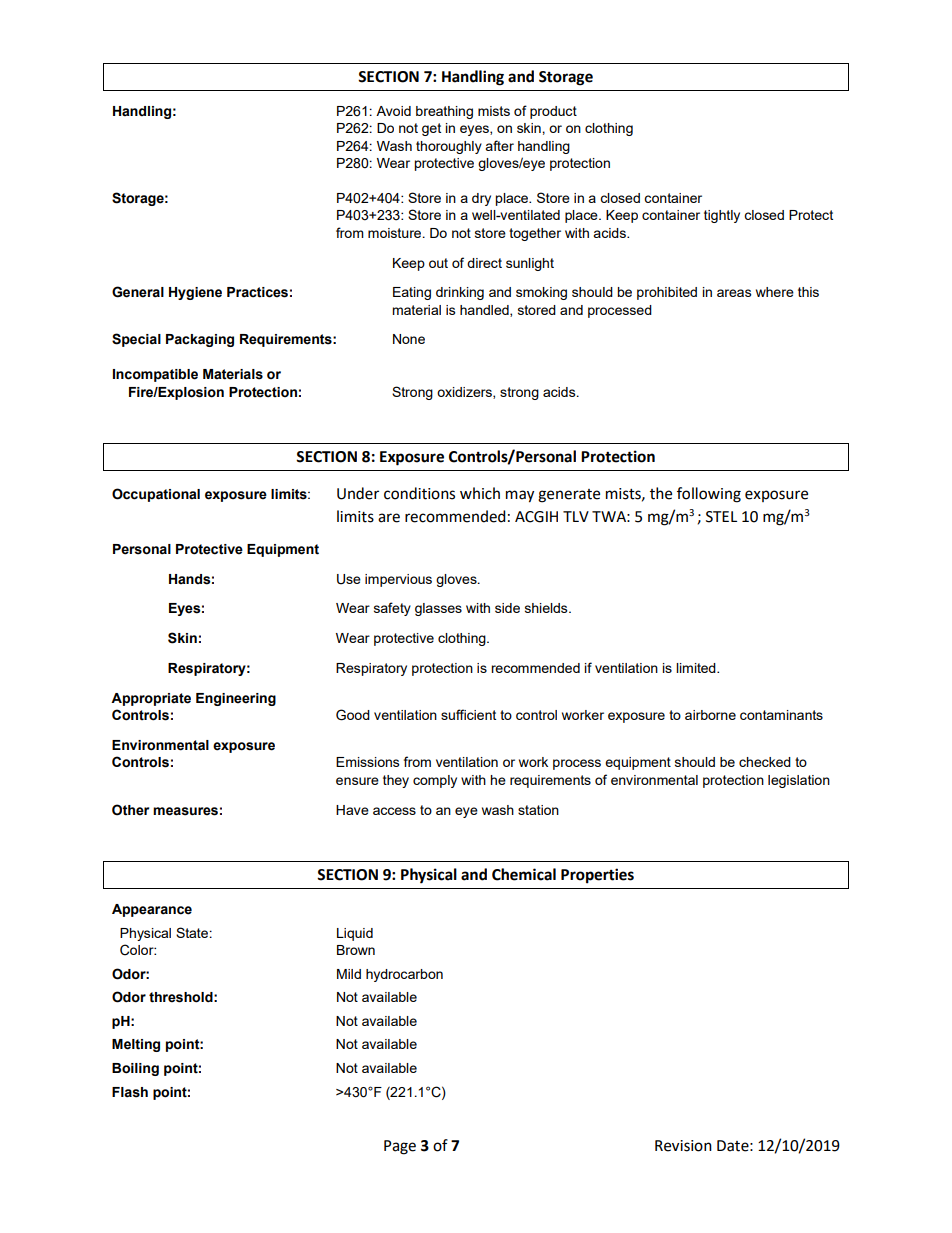 The image size is (952, 1233). I want to click on Avoid, so click(393, 111).
